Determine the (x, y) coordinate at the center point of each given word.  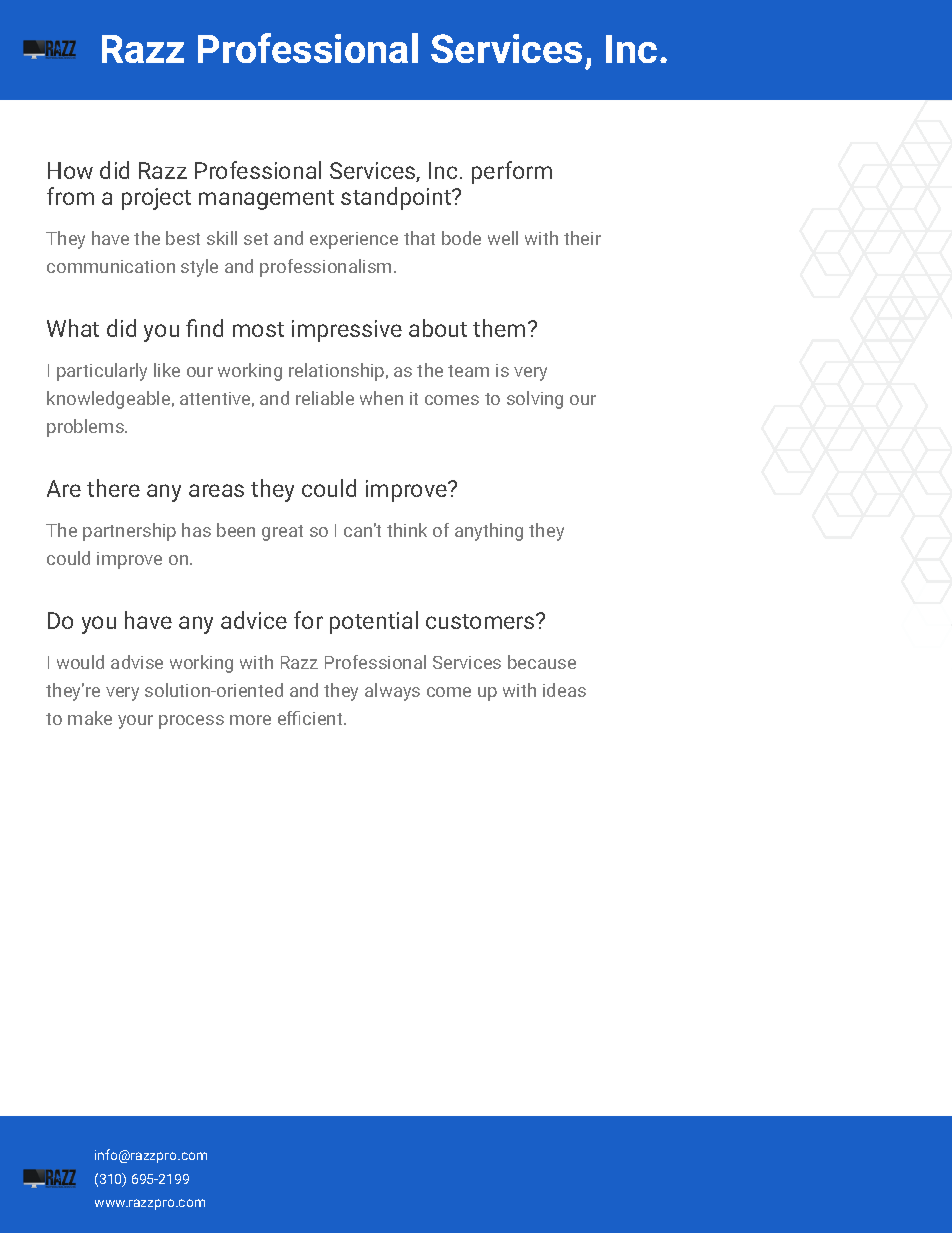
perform (512, 172)
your (135, 722)
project (156, 199)
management (266, 200)
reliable (325, 398)
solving (535, 400)
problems (86, 428)
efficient (311, 718)
